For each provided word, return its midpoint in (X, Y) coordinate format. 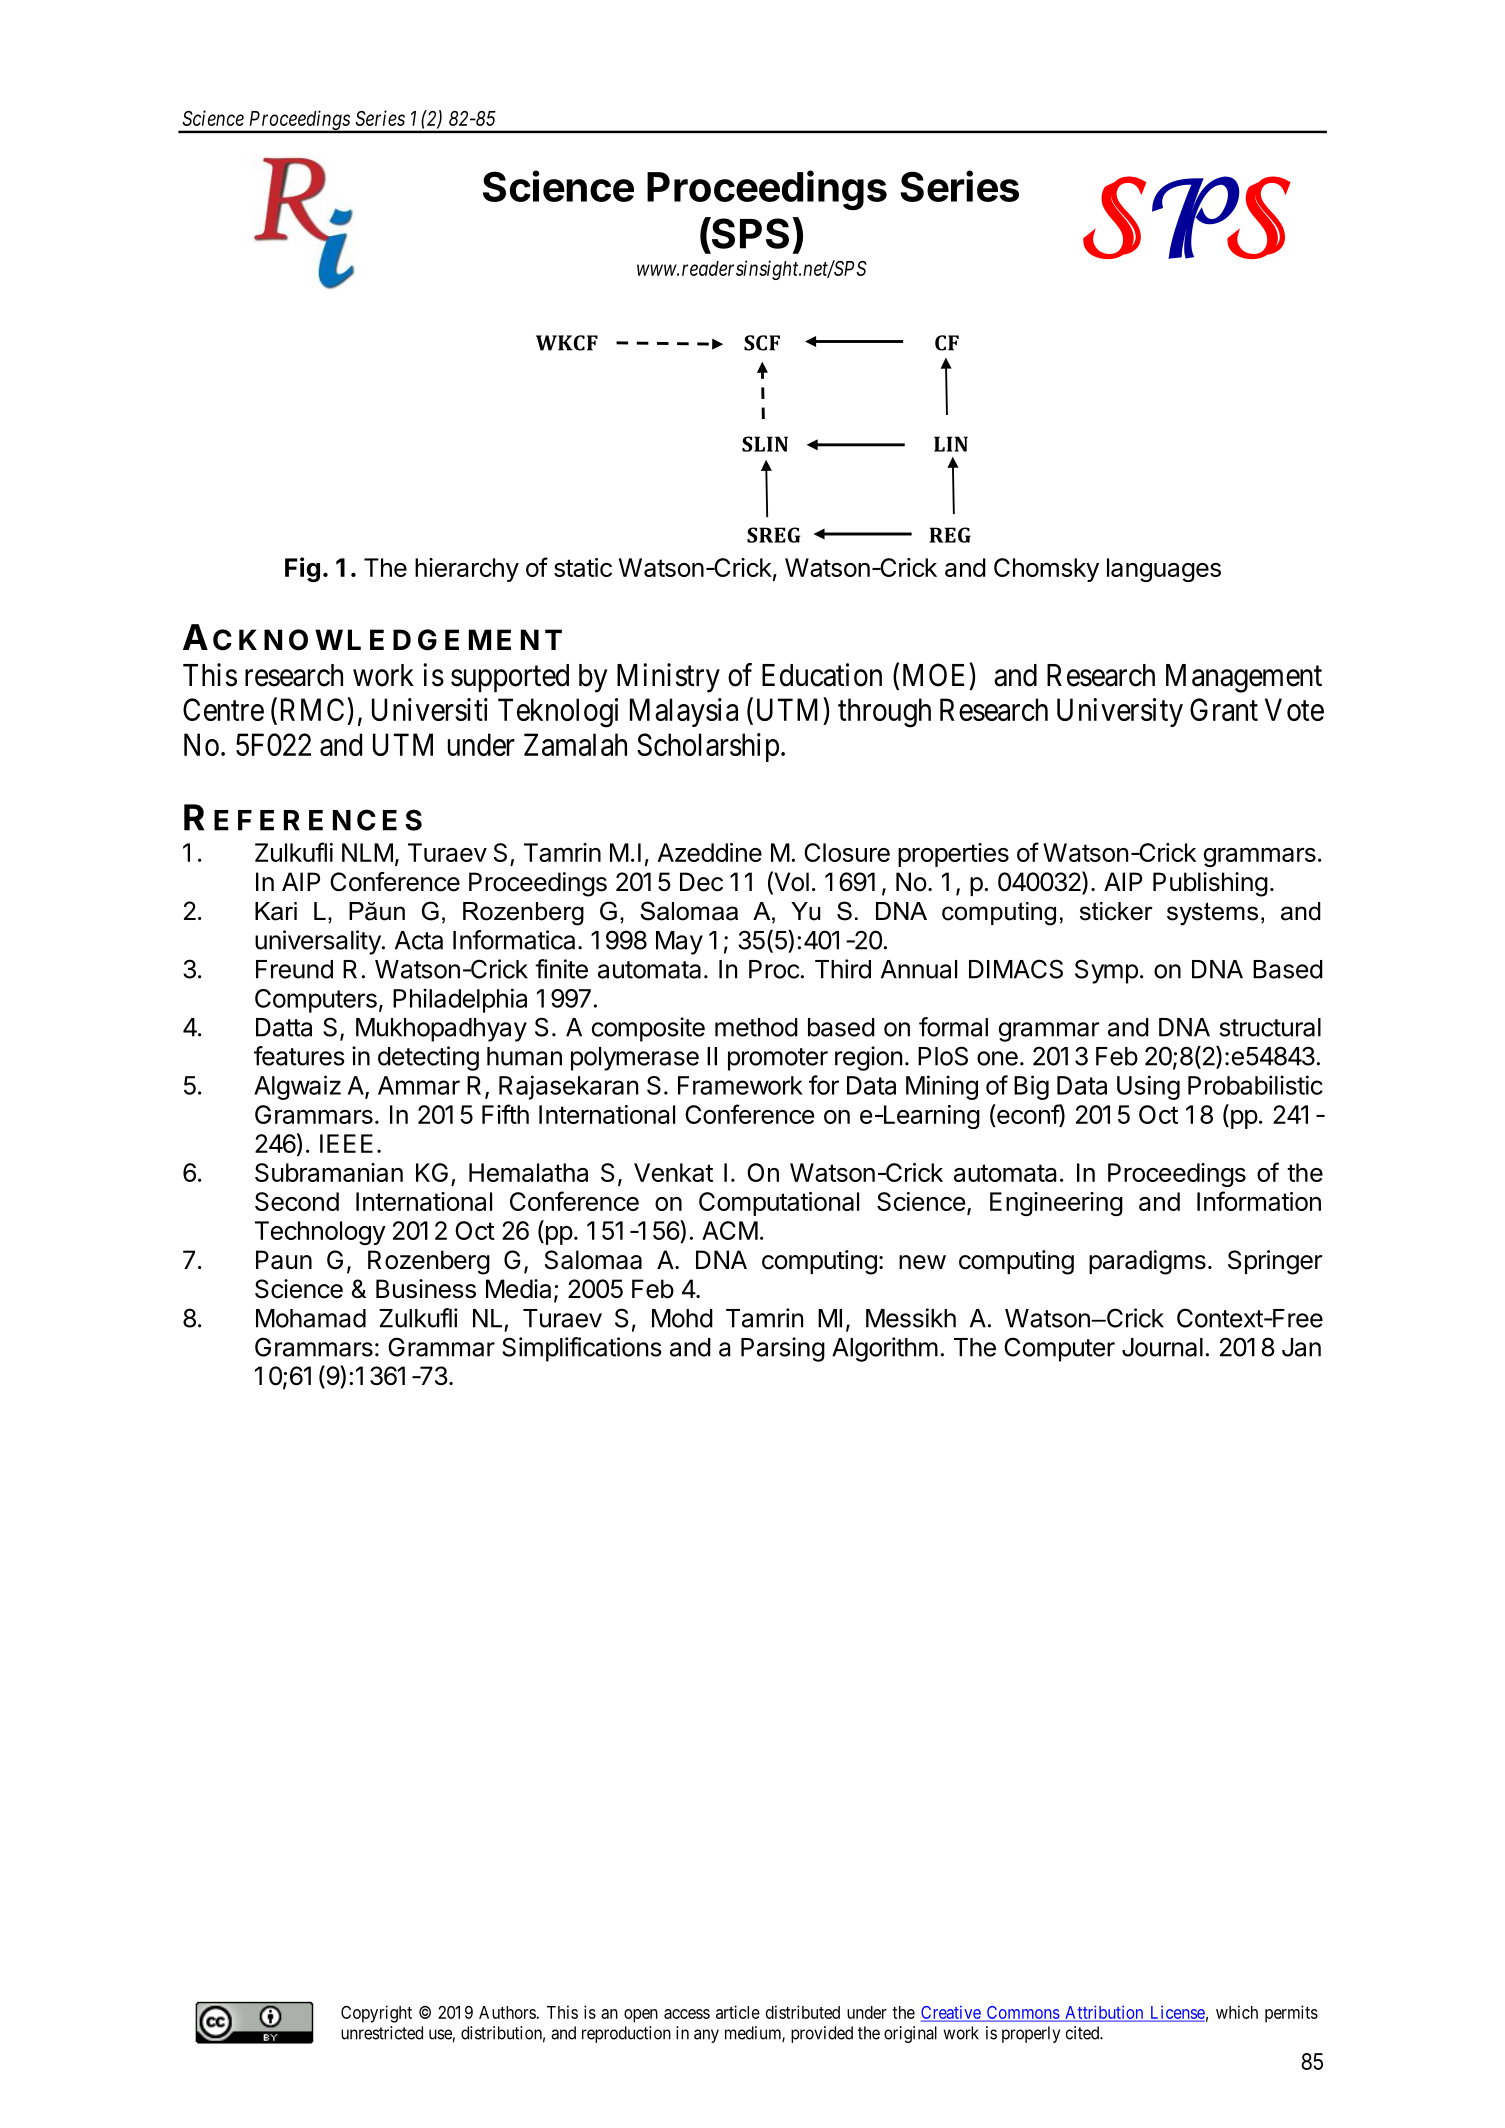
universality (318, 942)
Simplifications (582, 1349)
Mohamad (311, 1318)
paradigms (1147, 1262)
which (1237, 2012)
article (738, 2012)
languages (1164, 570)
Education (822, 675)
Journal (1162, 1347)
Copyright (376, 2014)
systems (1212, 914)
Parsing (783, 1349)
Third (843, 969)
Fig (302, 569)
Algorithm (885, 1349)
